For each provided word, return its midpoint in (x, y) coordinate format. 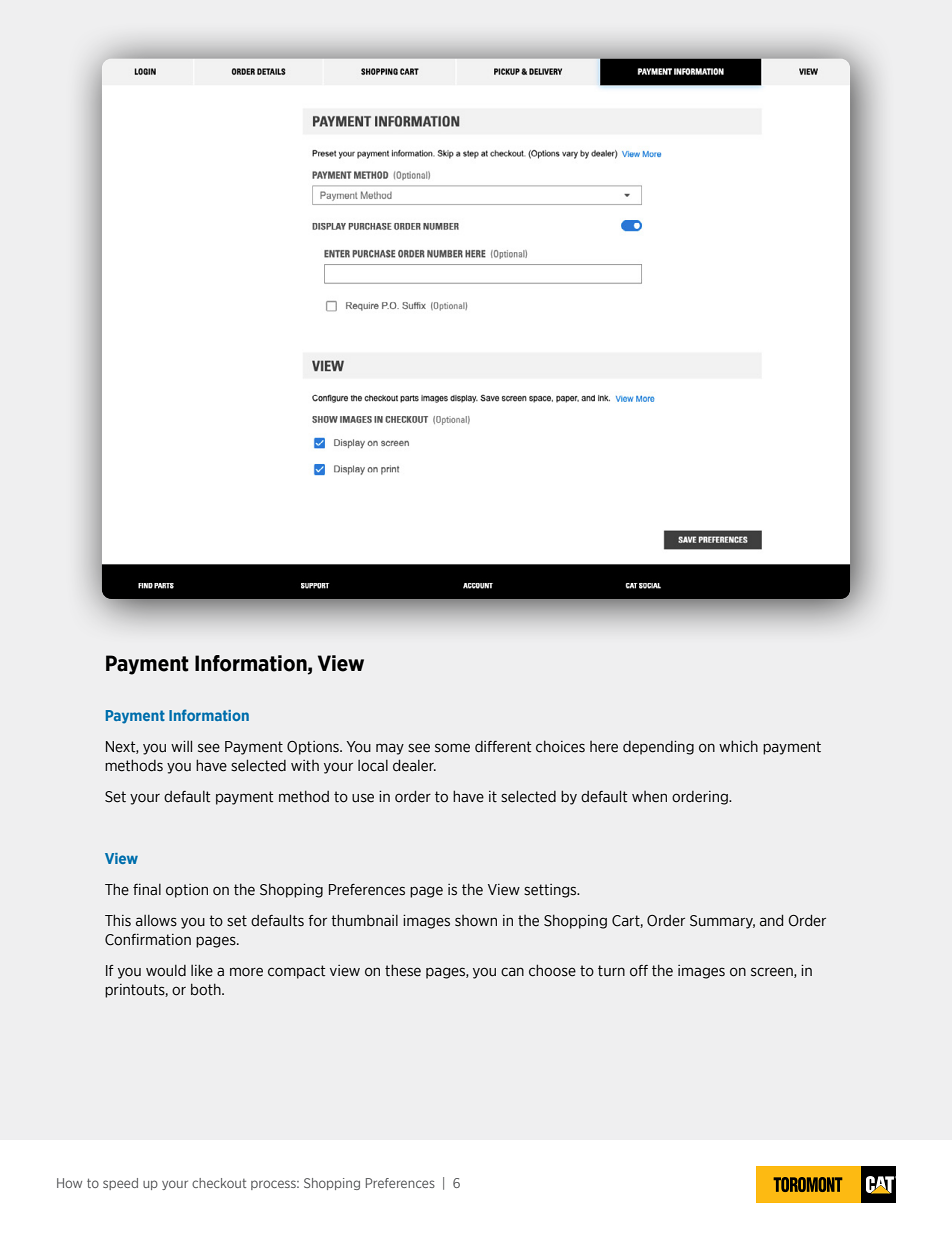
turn (611, 971)
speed (120, 1184)
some (452, 748)
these (403, 970)
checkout (219, 1183)
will (181, 746)
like (202, 971)
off (639, 971)
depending (658, 748)
